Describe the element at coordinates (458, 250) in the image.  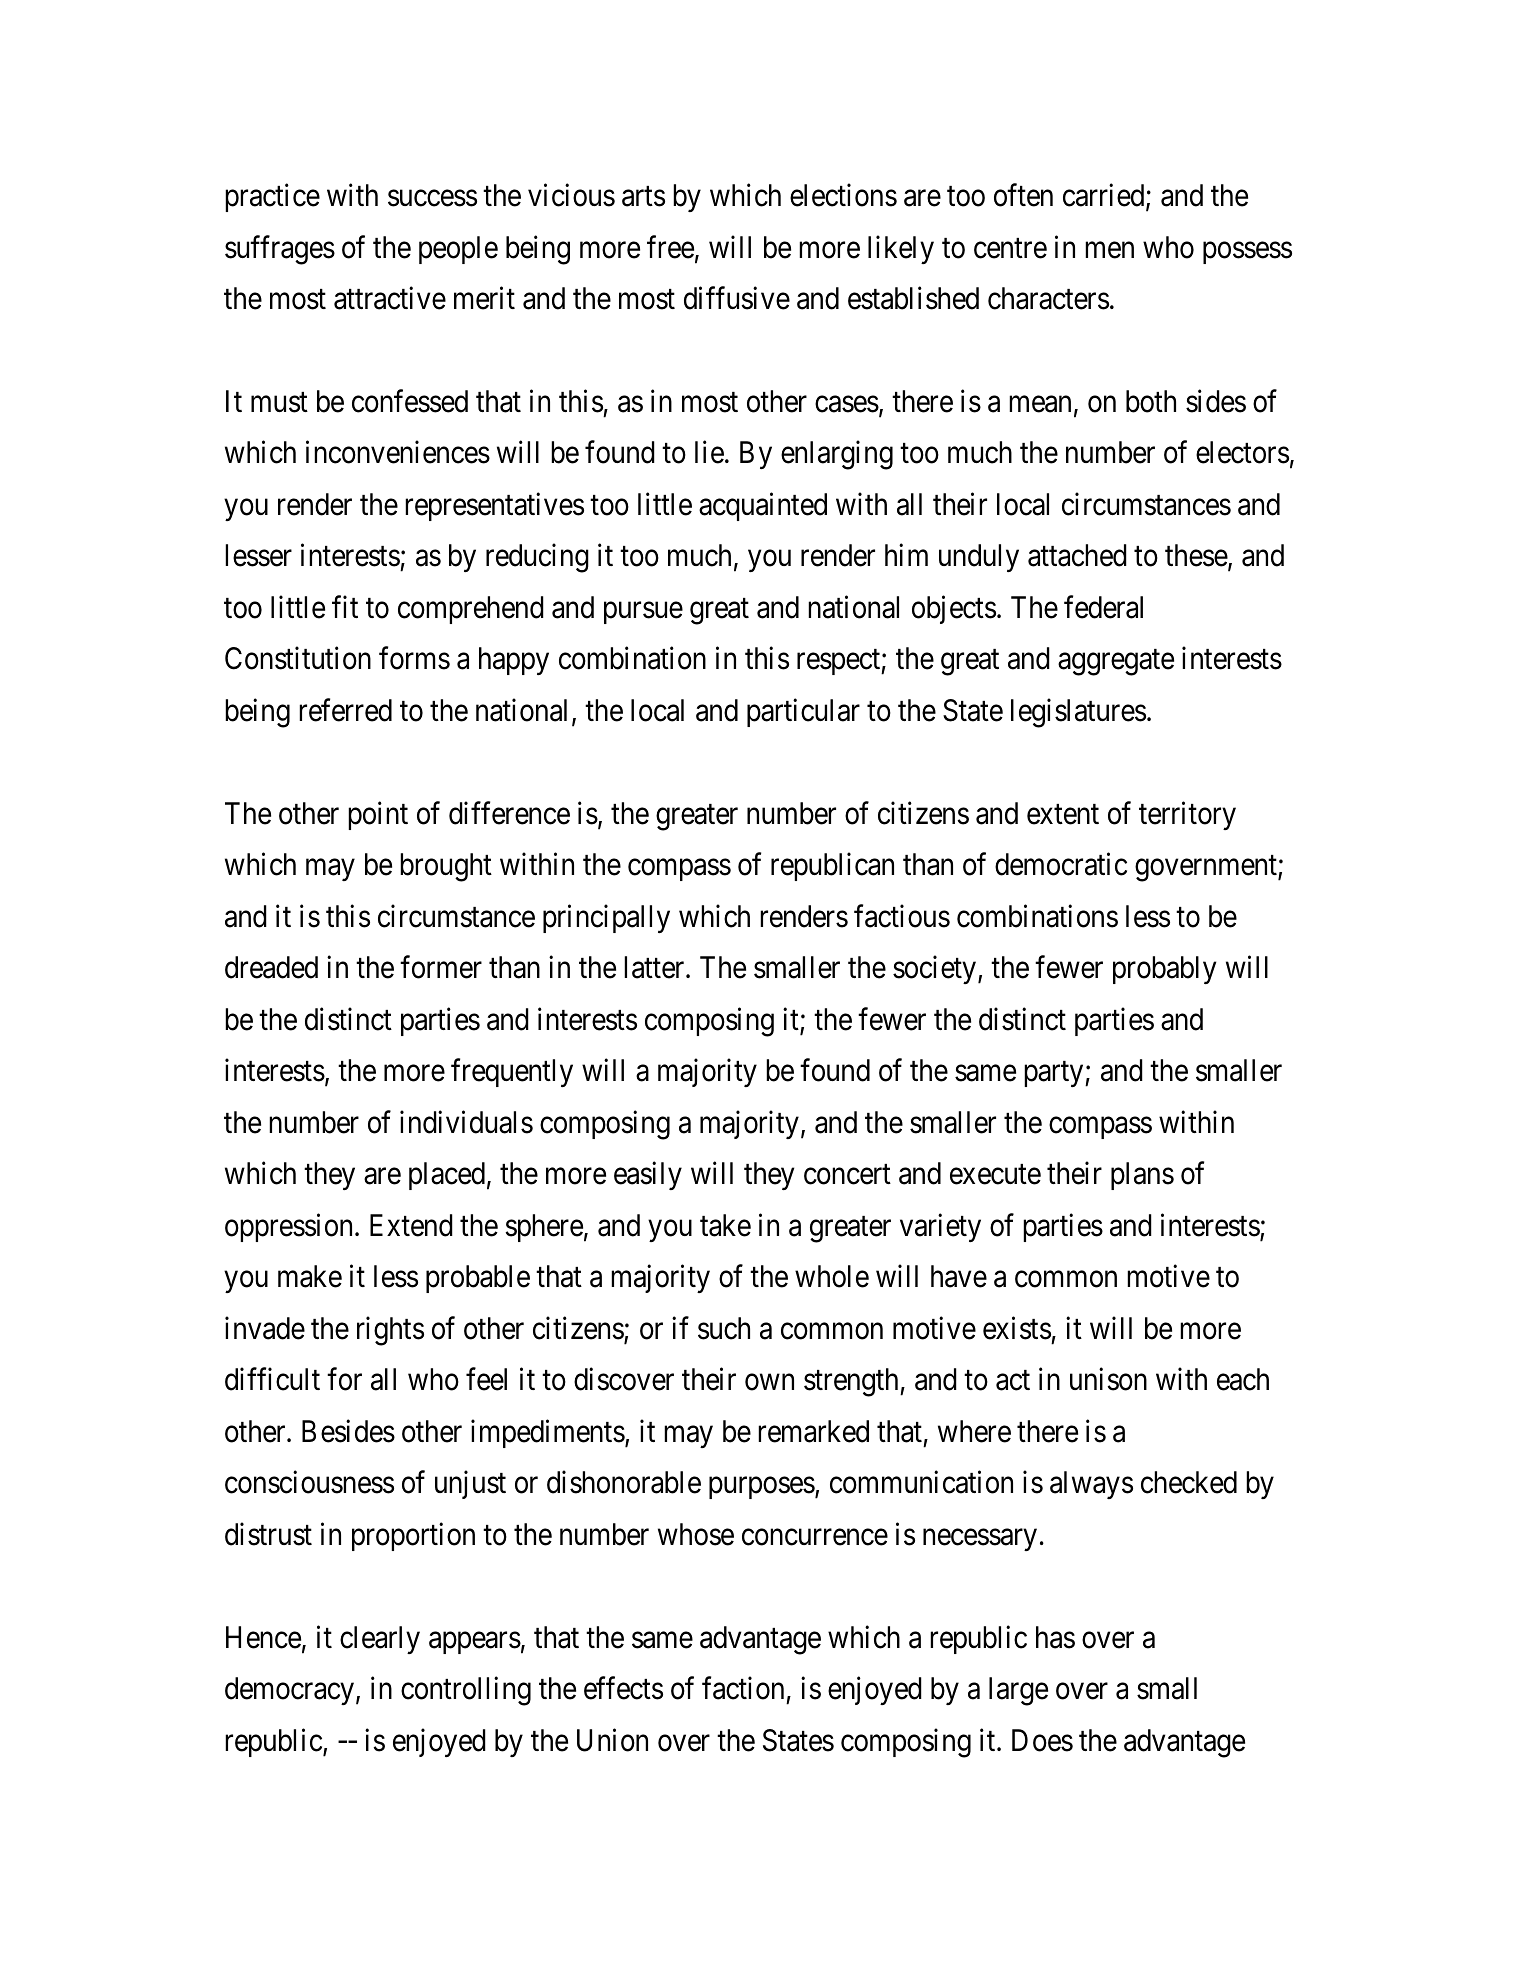
I see `people` at that location.
